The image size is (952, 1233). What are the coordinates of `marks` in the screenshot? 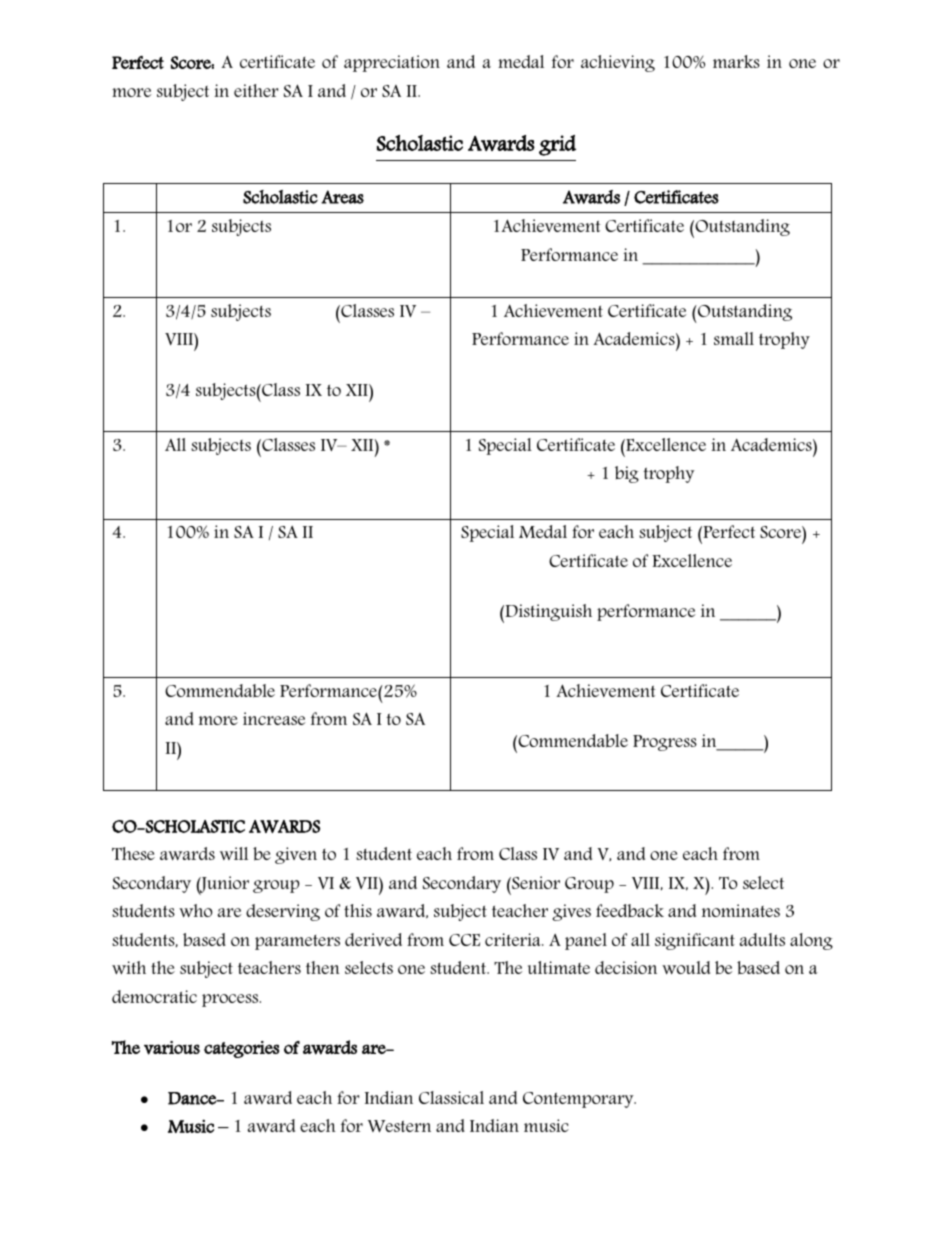 It's located at (736, 61).
